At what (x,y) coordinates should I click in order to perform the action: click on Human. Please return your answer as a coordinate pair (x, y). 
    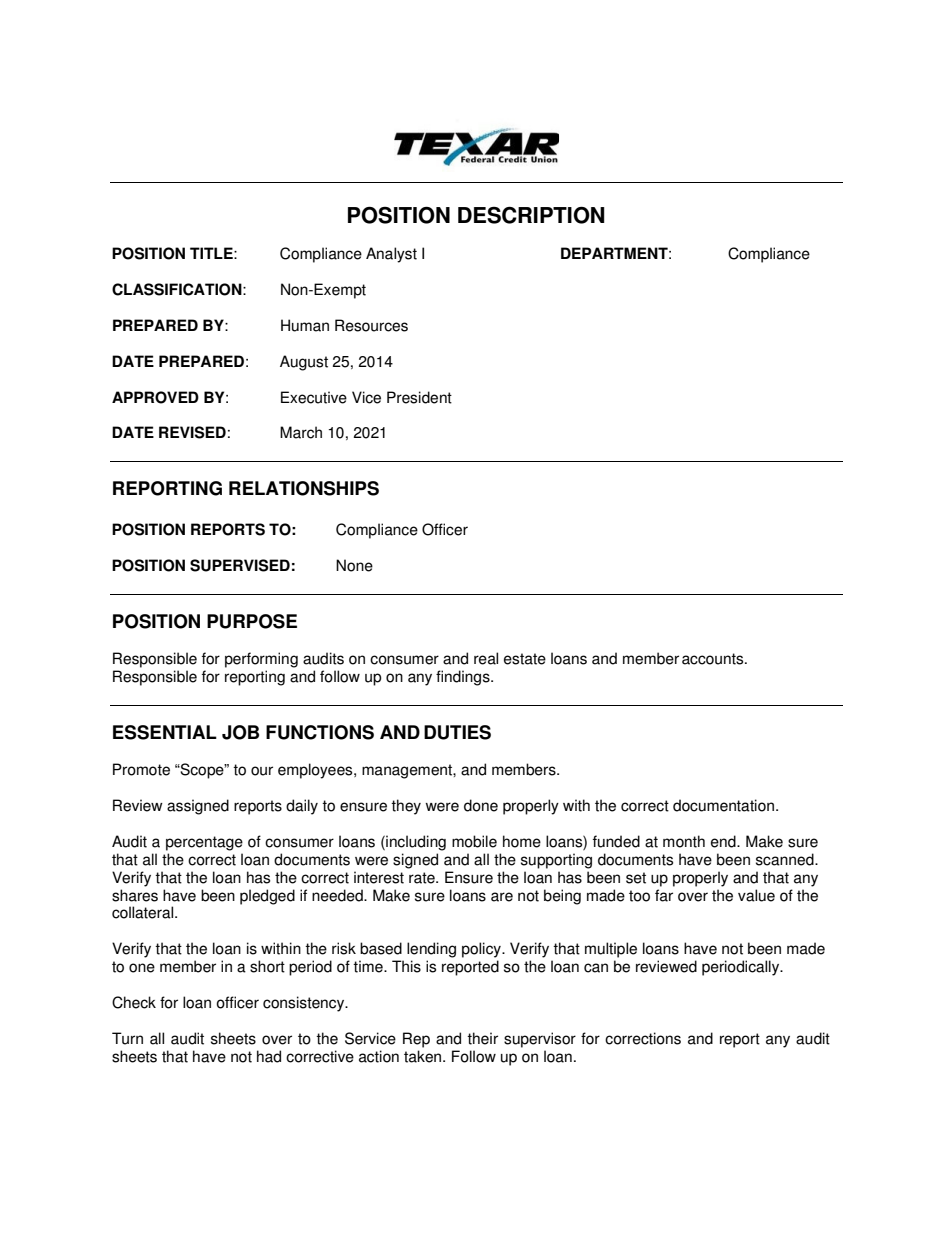
    Looking at the image, I should click on (305, 325).
